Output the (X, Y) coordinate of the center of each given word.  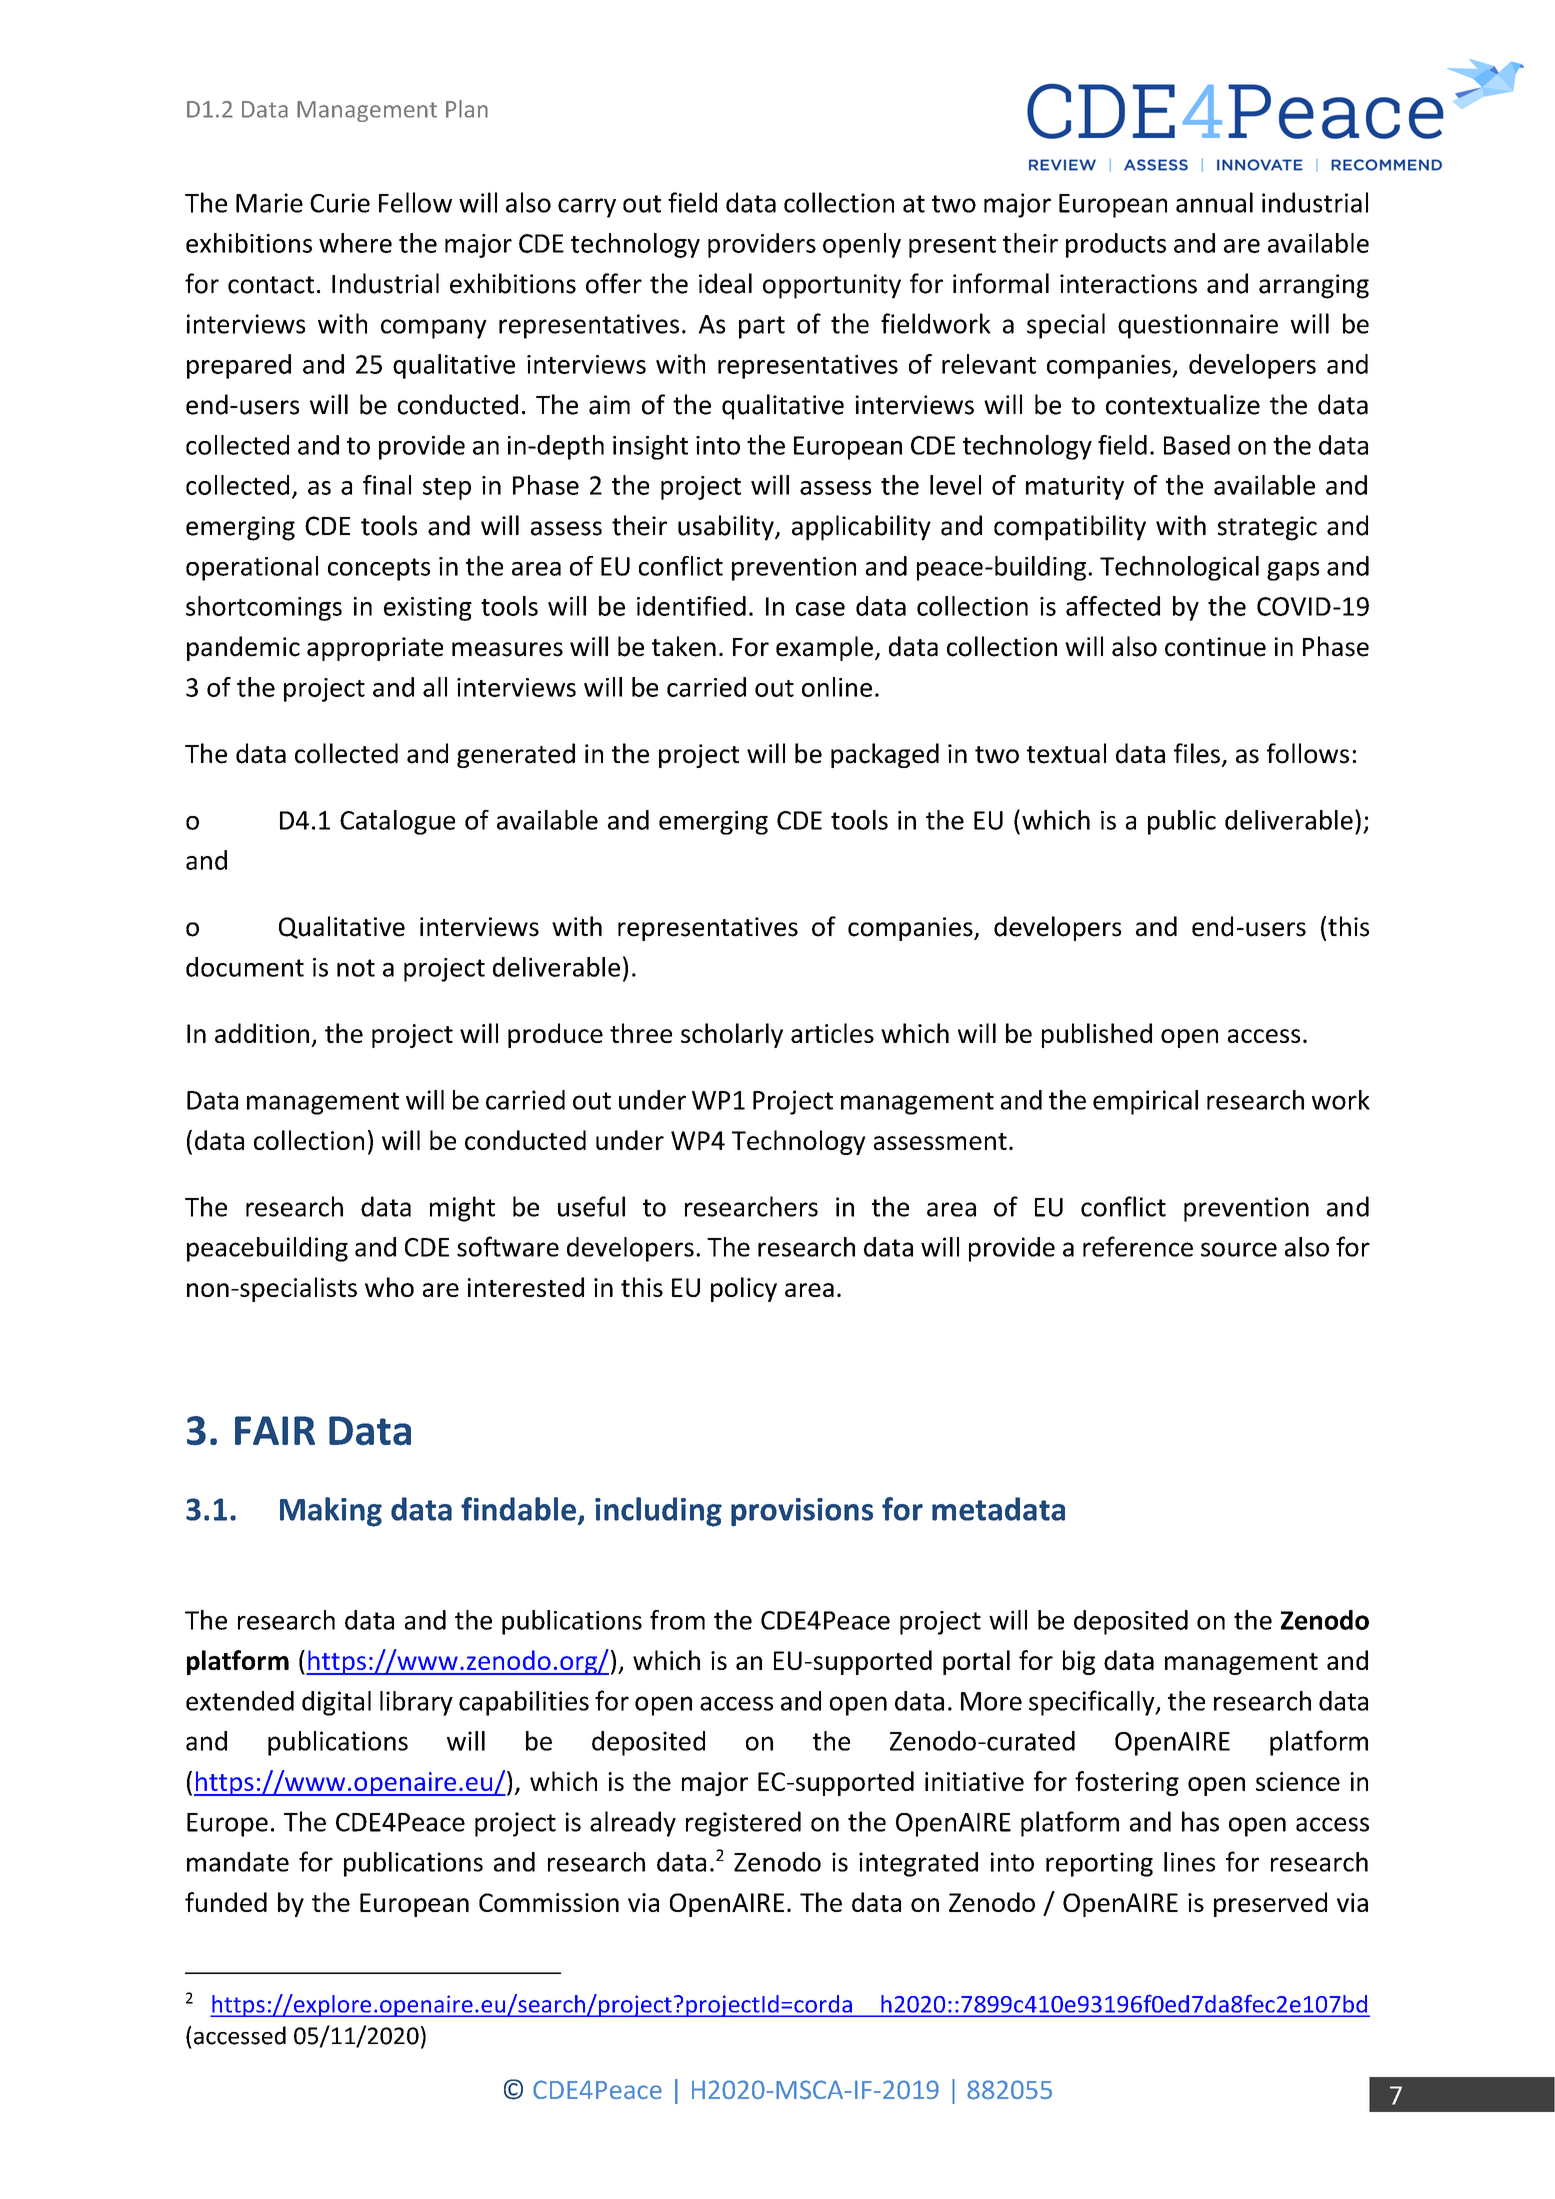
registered (743, 1824)
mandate (238, 1862)
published (1097, 1035)
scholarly (732, 1035)
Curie (340, 203)
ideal (725, 283)
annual (1214, 202)
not (356, 968)
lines (1189, 1862)
